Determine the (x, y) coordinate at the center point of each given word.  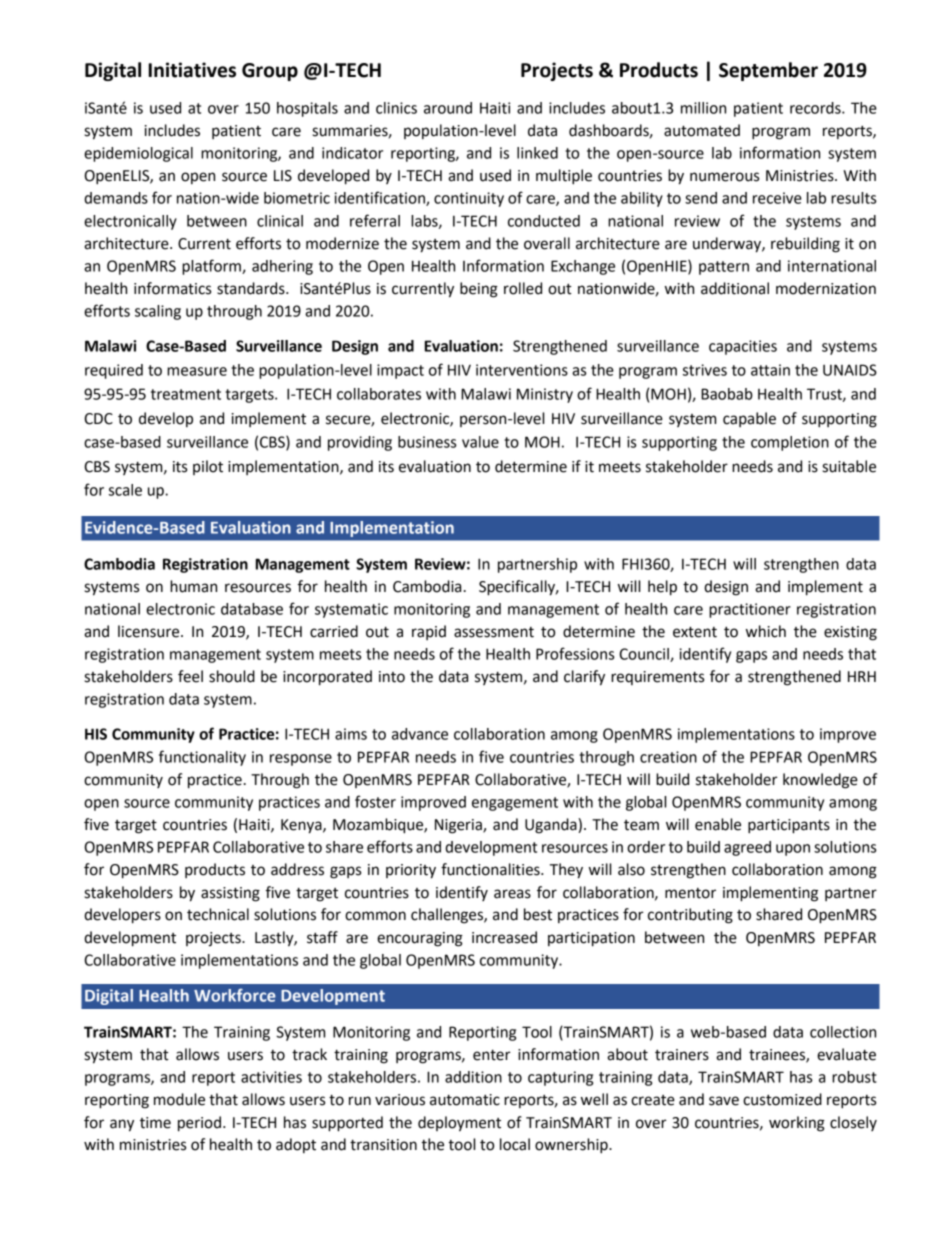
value (480, 442)
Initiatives (192, 70)
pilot (208, 467)
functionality (202, 758)
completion (790, 443)
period (199, 1124)
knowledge (820, 781)
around (448, 108)
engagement (515, 804)
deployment (459, 1124)
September (768, 71)
